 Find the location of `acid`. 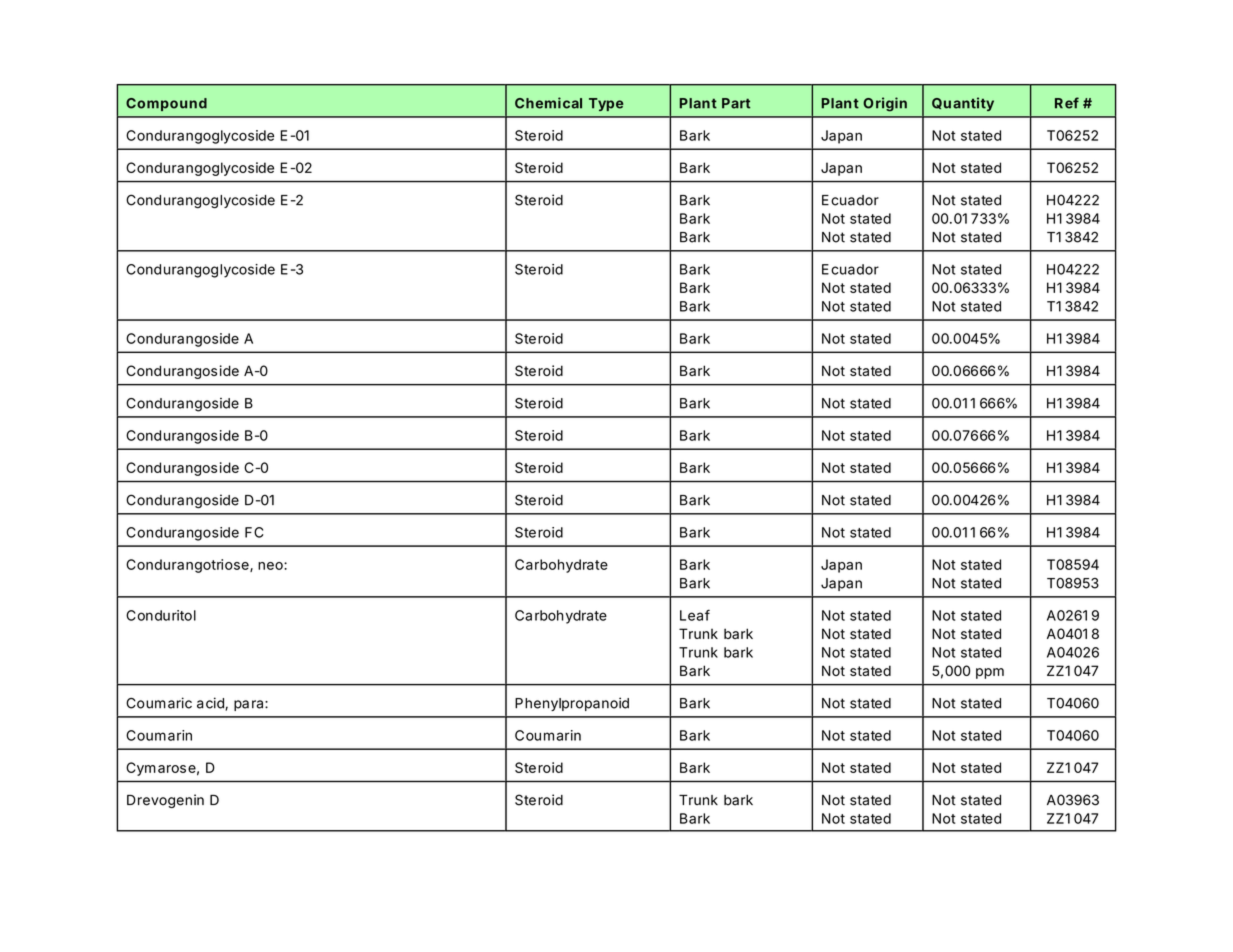

acid is located at coordinates (211, 704).
